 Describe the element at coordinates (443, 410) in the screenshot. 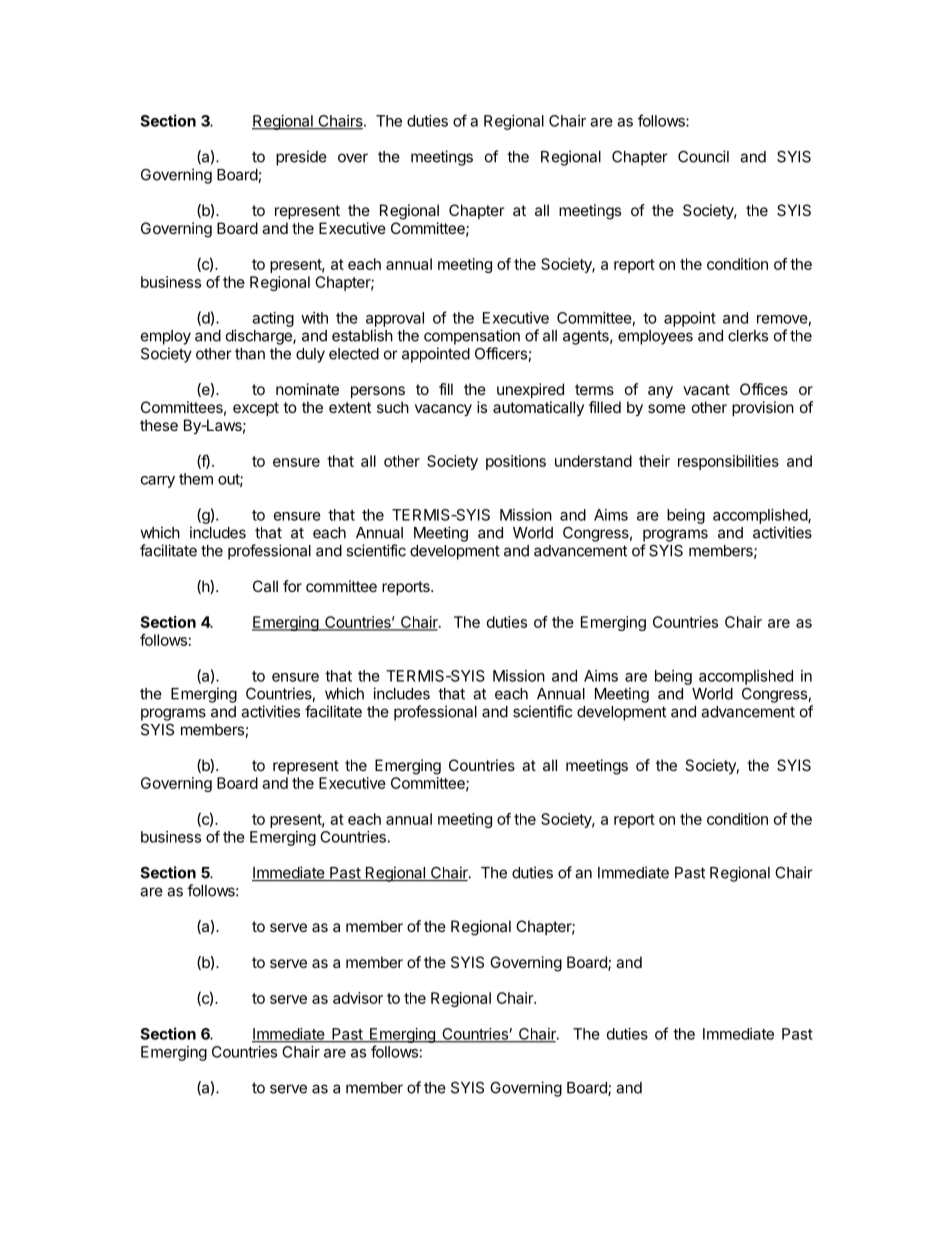

I see `vacancy` at that location.
